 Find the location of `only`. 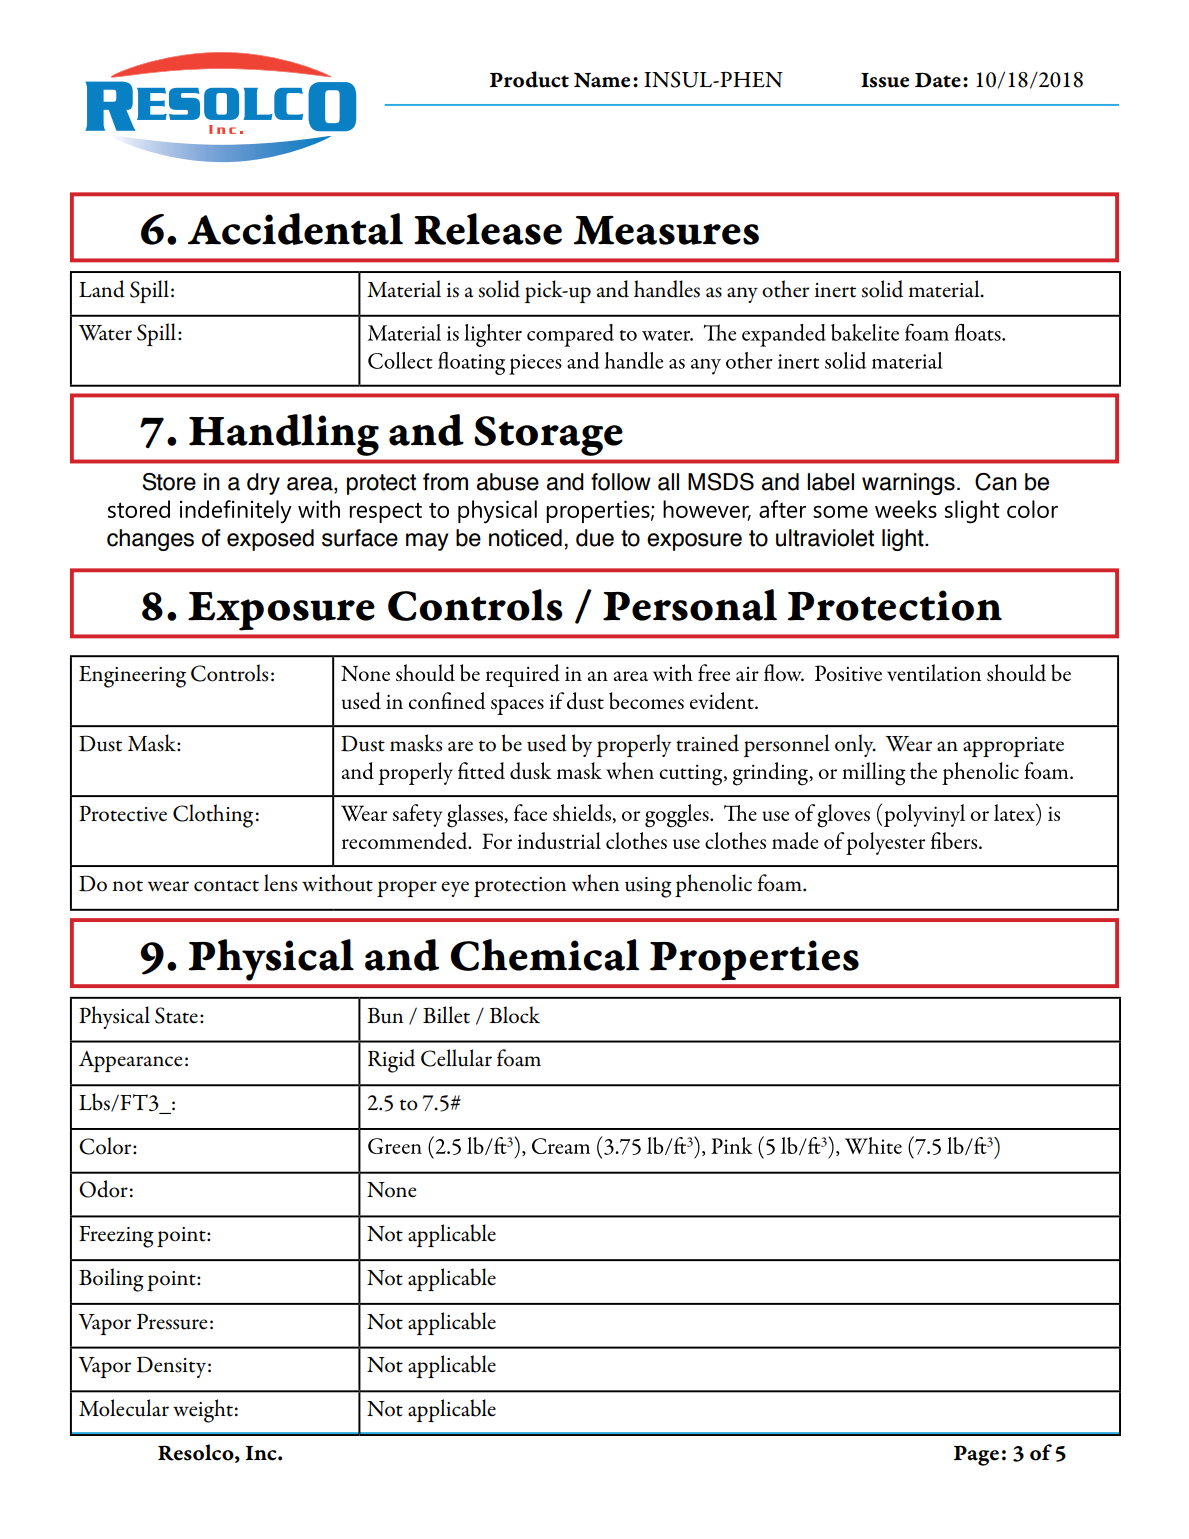

only is located at coordinates (855, 745).
